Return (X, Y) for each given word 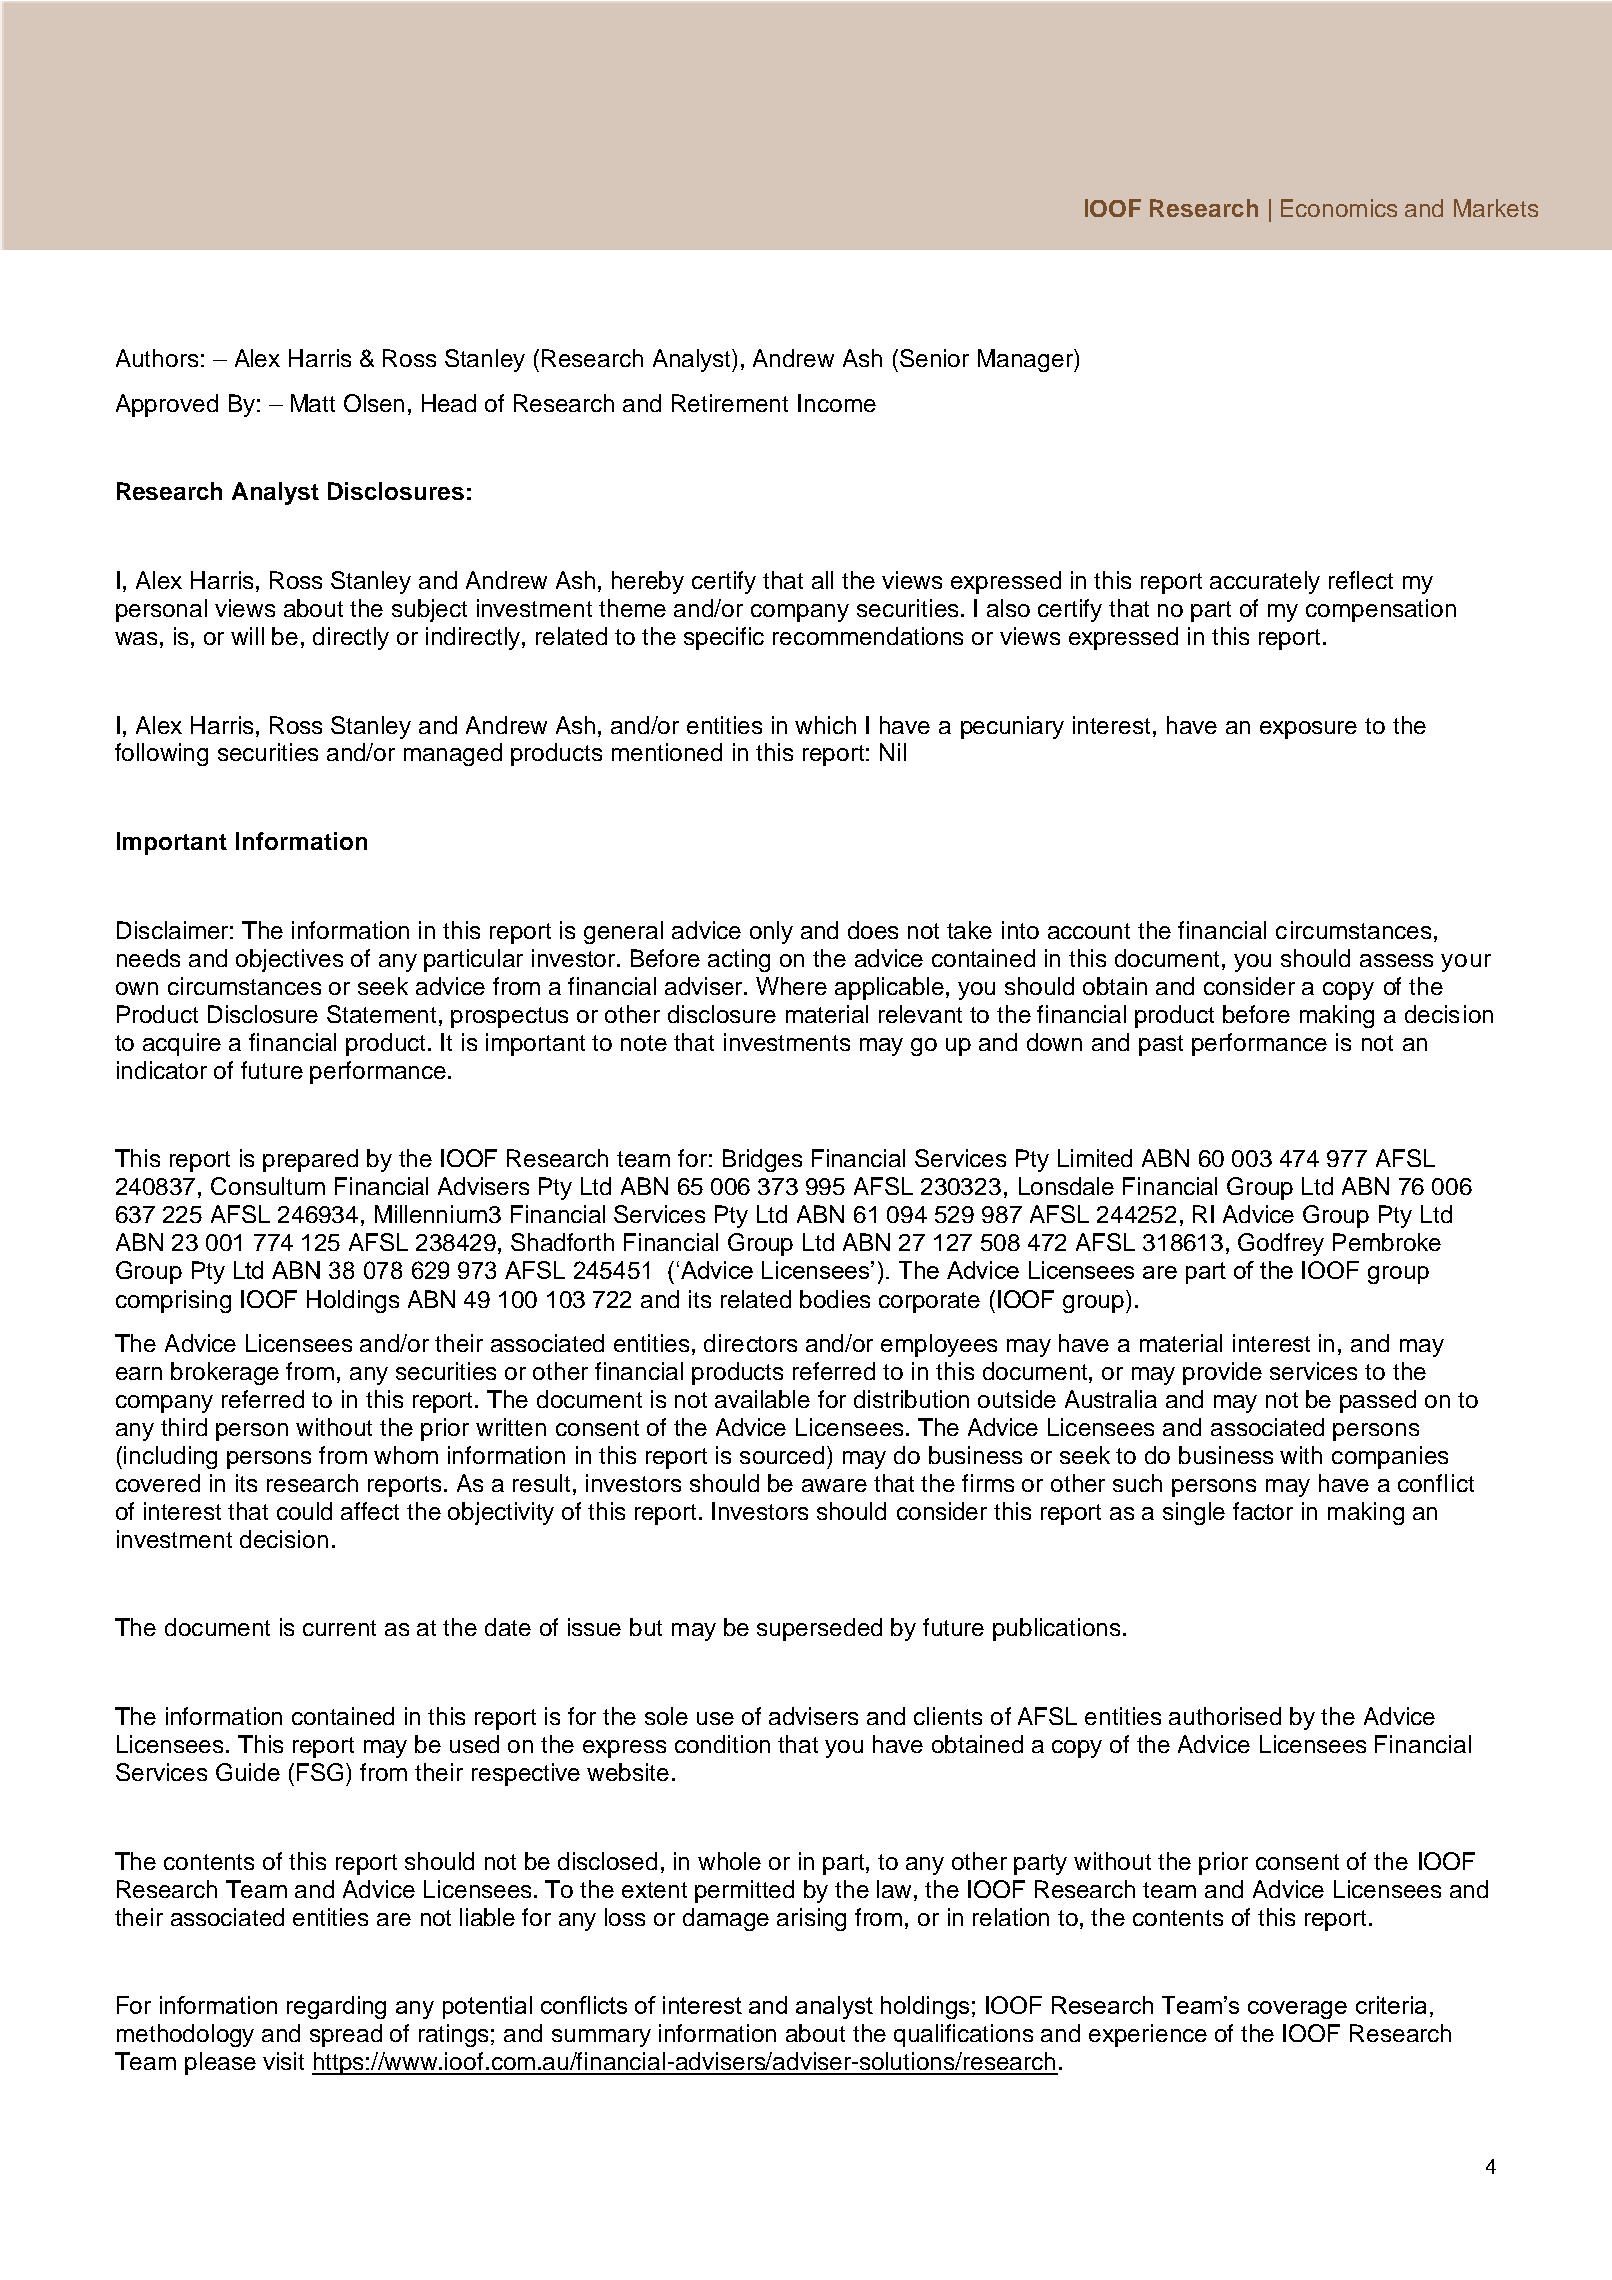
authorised (1225, 1716)
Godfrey (1281, 1244)
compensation (1381, 610)
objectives (289, 960)
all (822, 580)
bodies (835, 1299)
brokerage (225, 1373)
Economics (1339, 208)
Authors (157, 358)
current (339, 1628)
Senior (934, 358)
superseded (819, 1629)
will (247, 636)
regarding (336, 2007)
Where (791, 986)
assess (1396, 960)
